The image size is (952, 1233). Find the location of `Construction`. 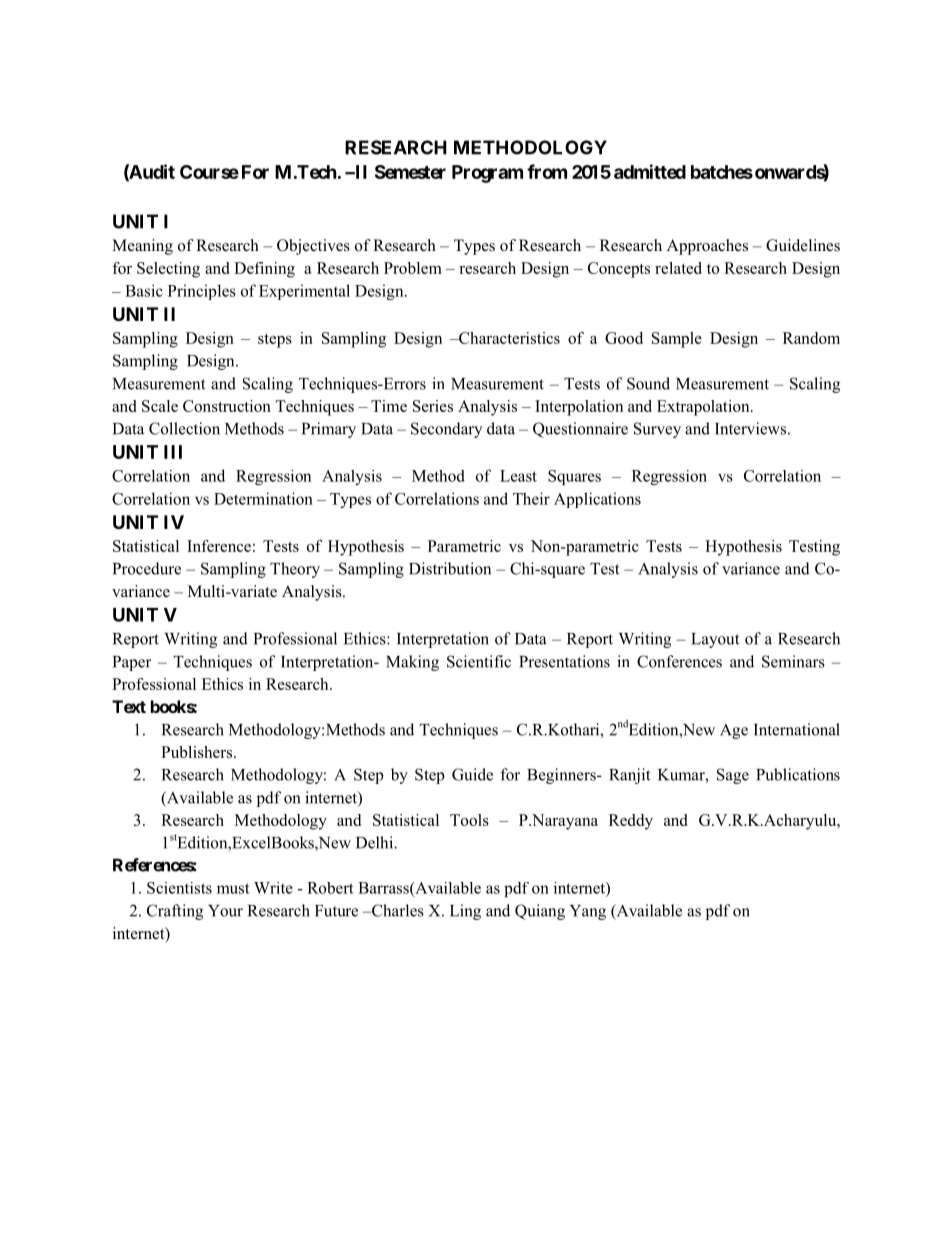

Construction is located at coordinates (227, 406).
